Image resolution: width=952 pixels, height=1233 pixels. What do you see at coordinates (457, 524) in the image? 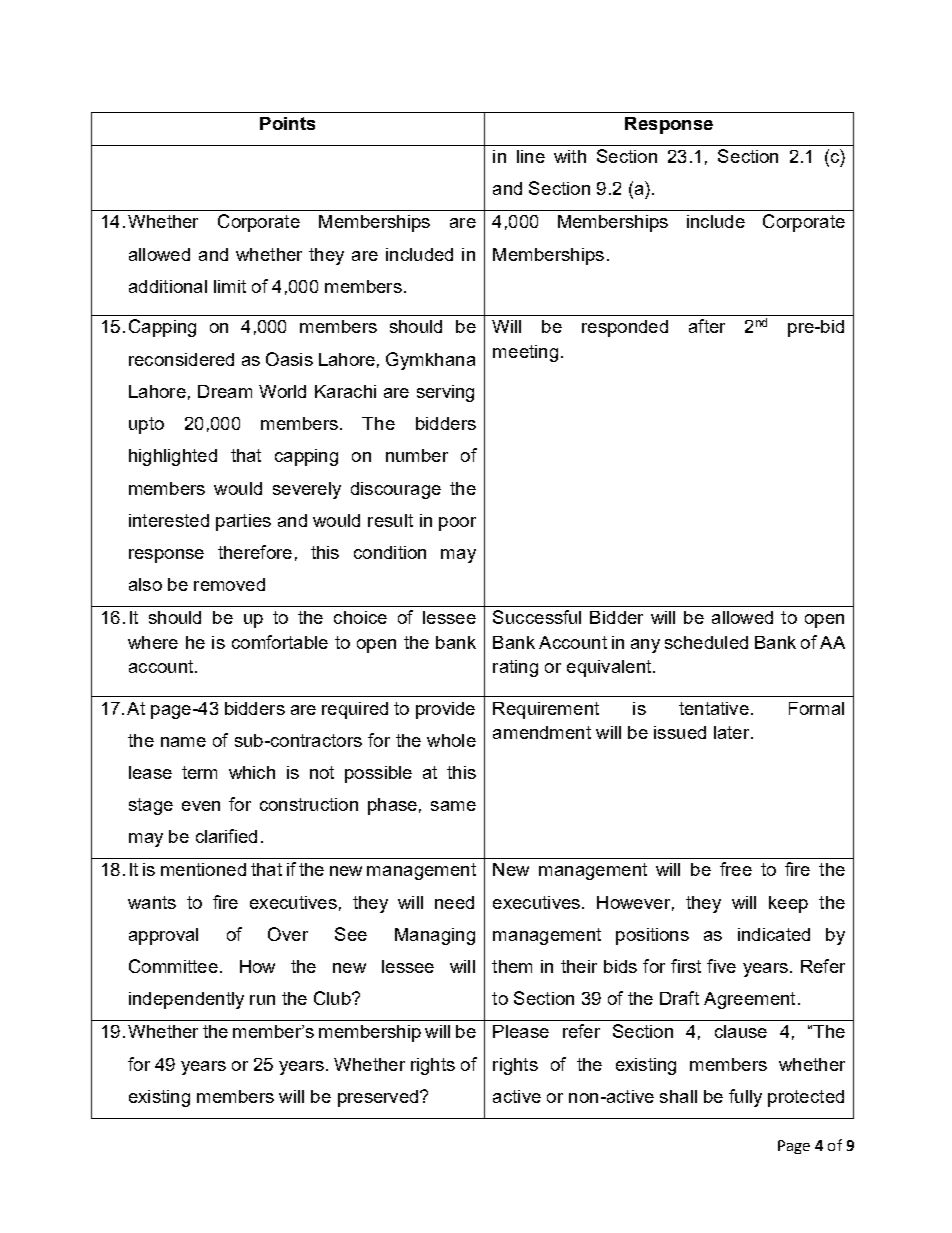
I see `poor` at bounding box center [457, 524].
